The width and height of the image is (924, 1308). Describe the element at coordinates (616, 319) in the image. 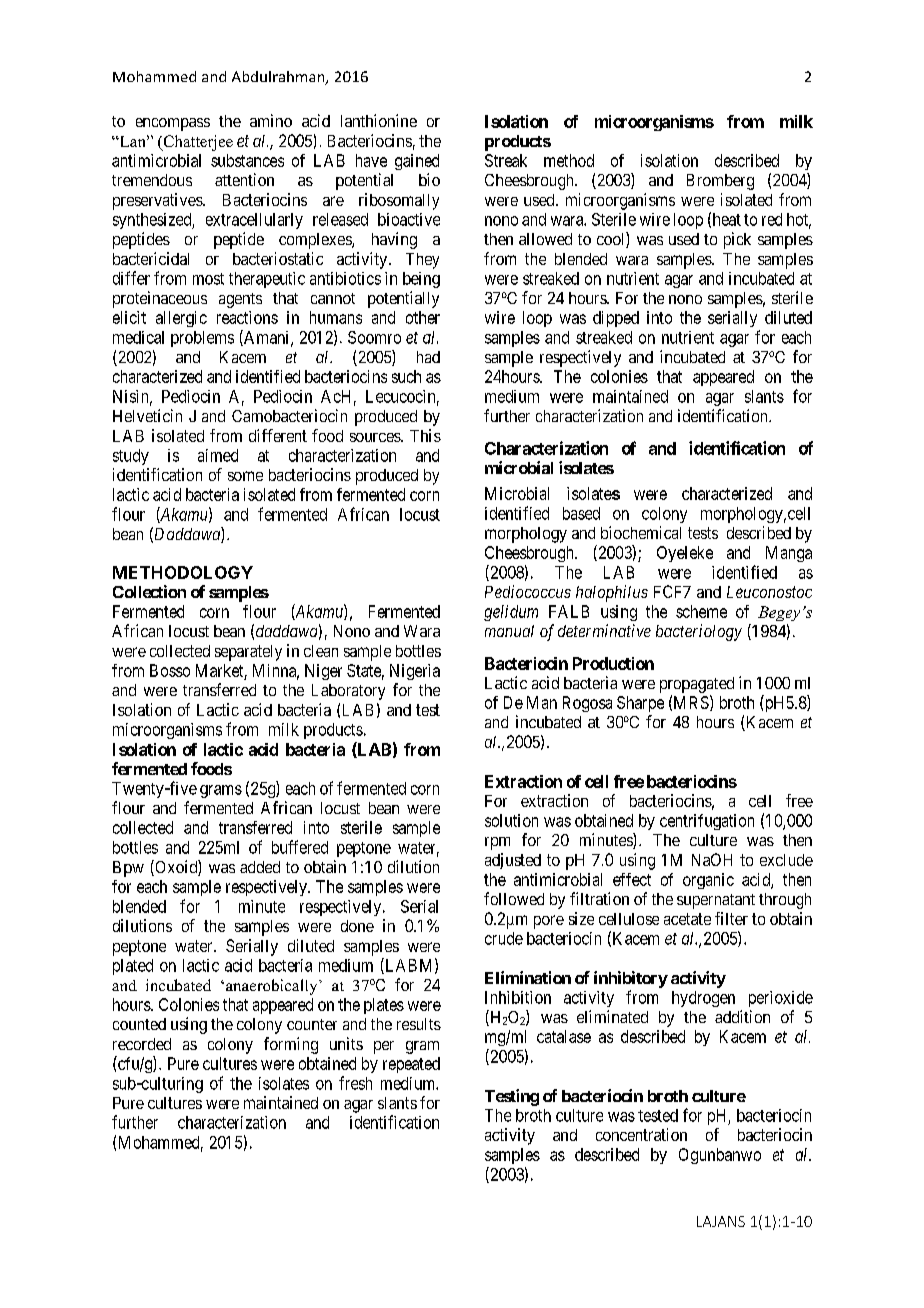

I see `dipped` at that location.
